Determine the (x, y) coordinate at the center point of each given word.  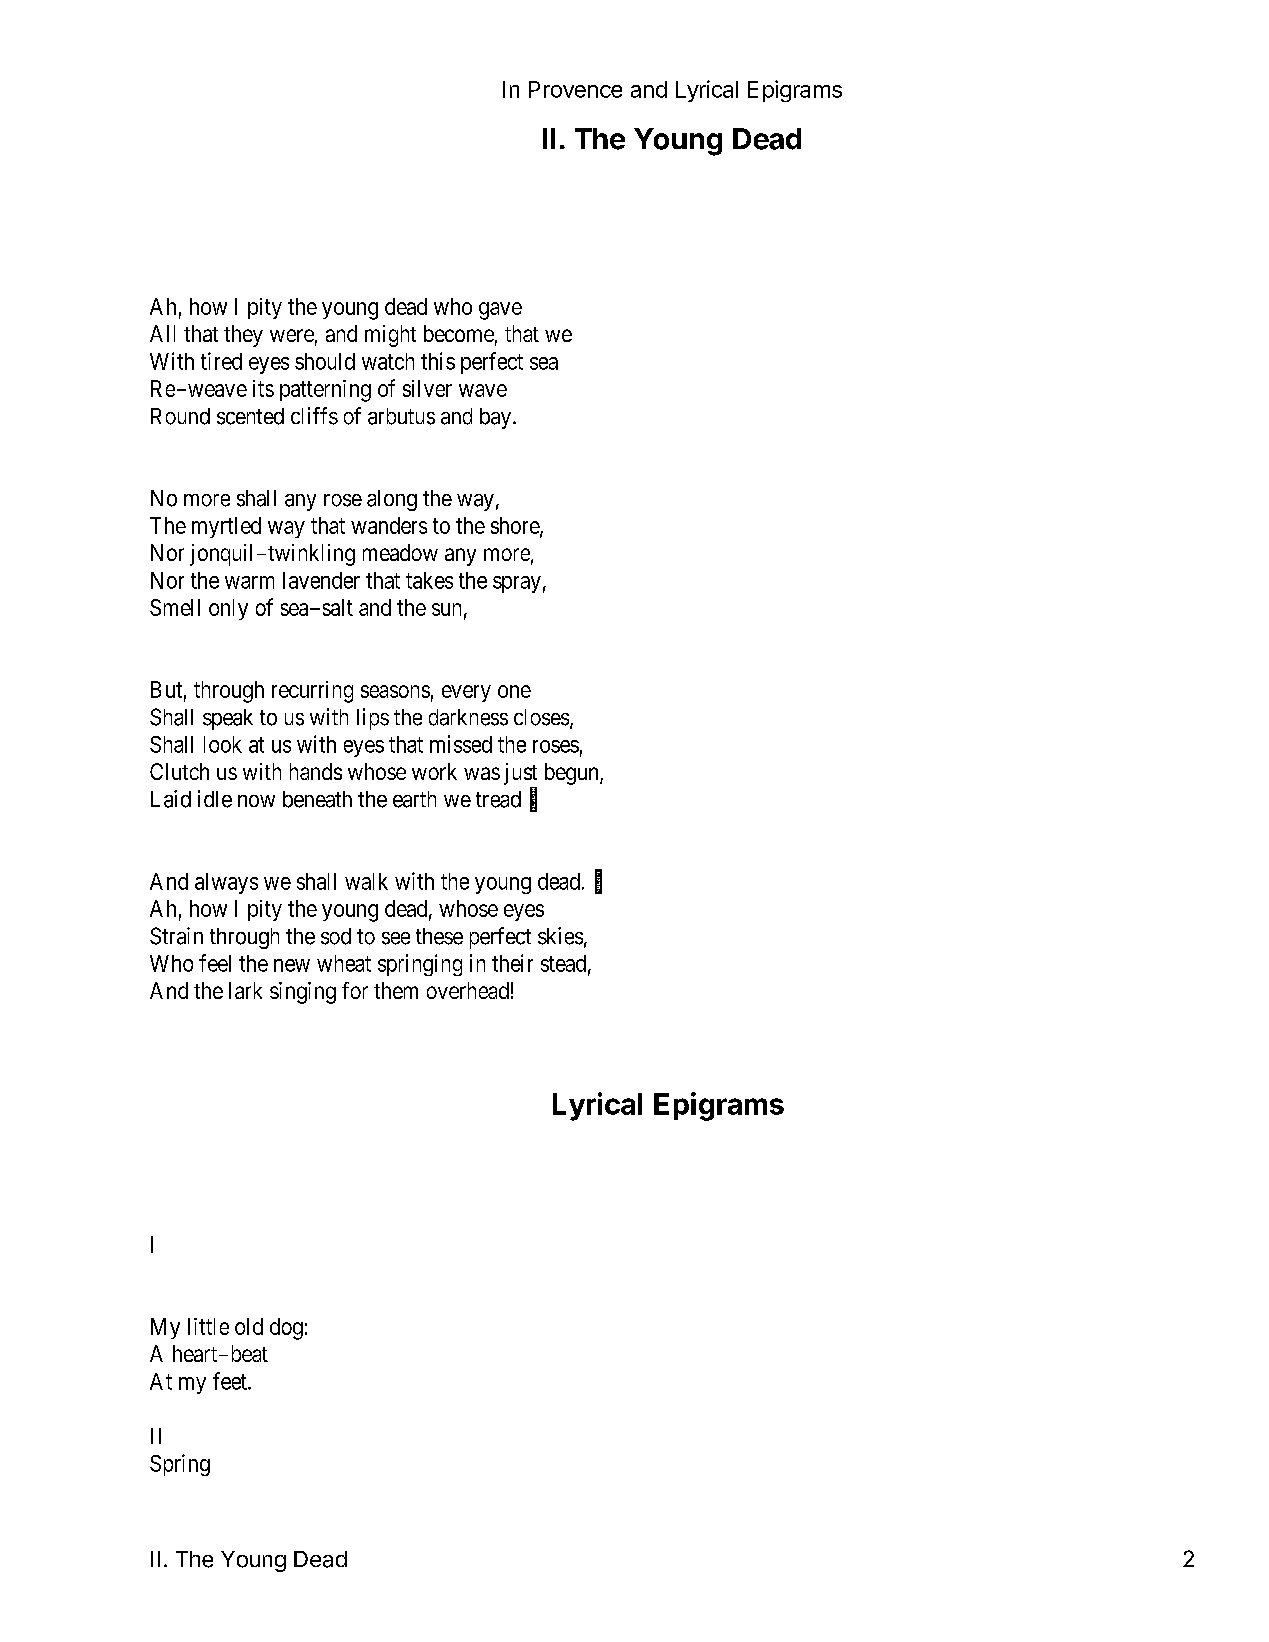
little (208, 1326)
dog (286, 1329)
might (390, 336)
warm (249, 582)
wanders (389, 525)
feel (215, 963)
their (512, 963)
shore (516, 526)
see (396, 938)
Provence (575, 89)
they (243, 336)
